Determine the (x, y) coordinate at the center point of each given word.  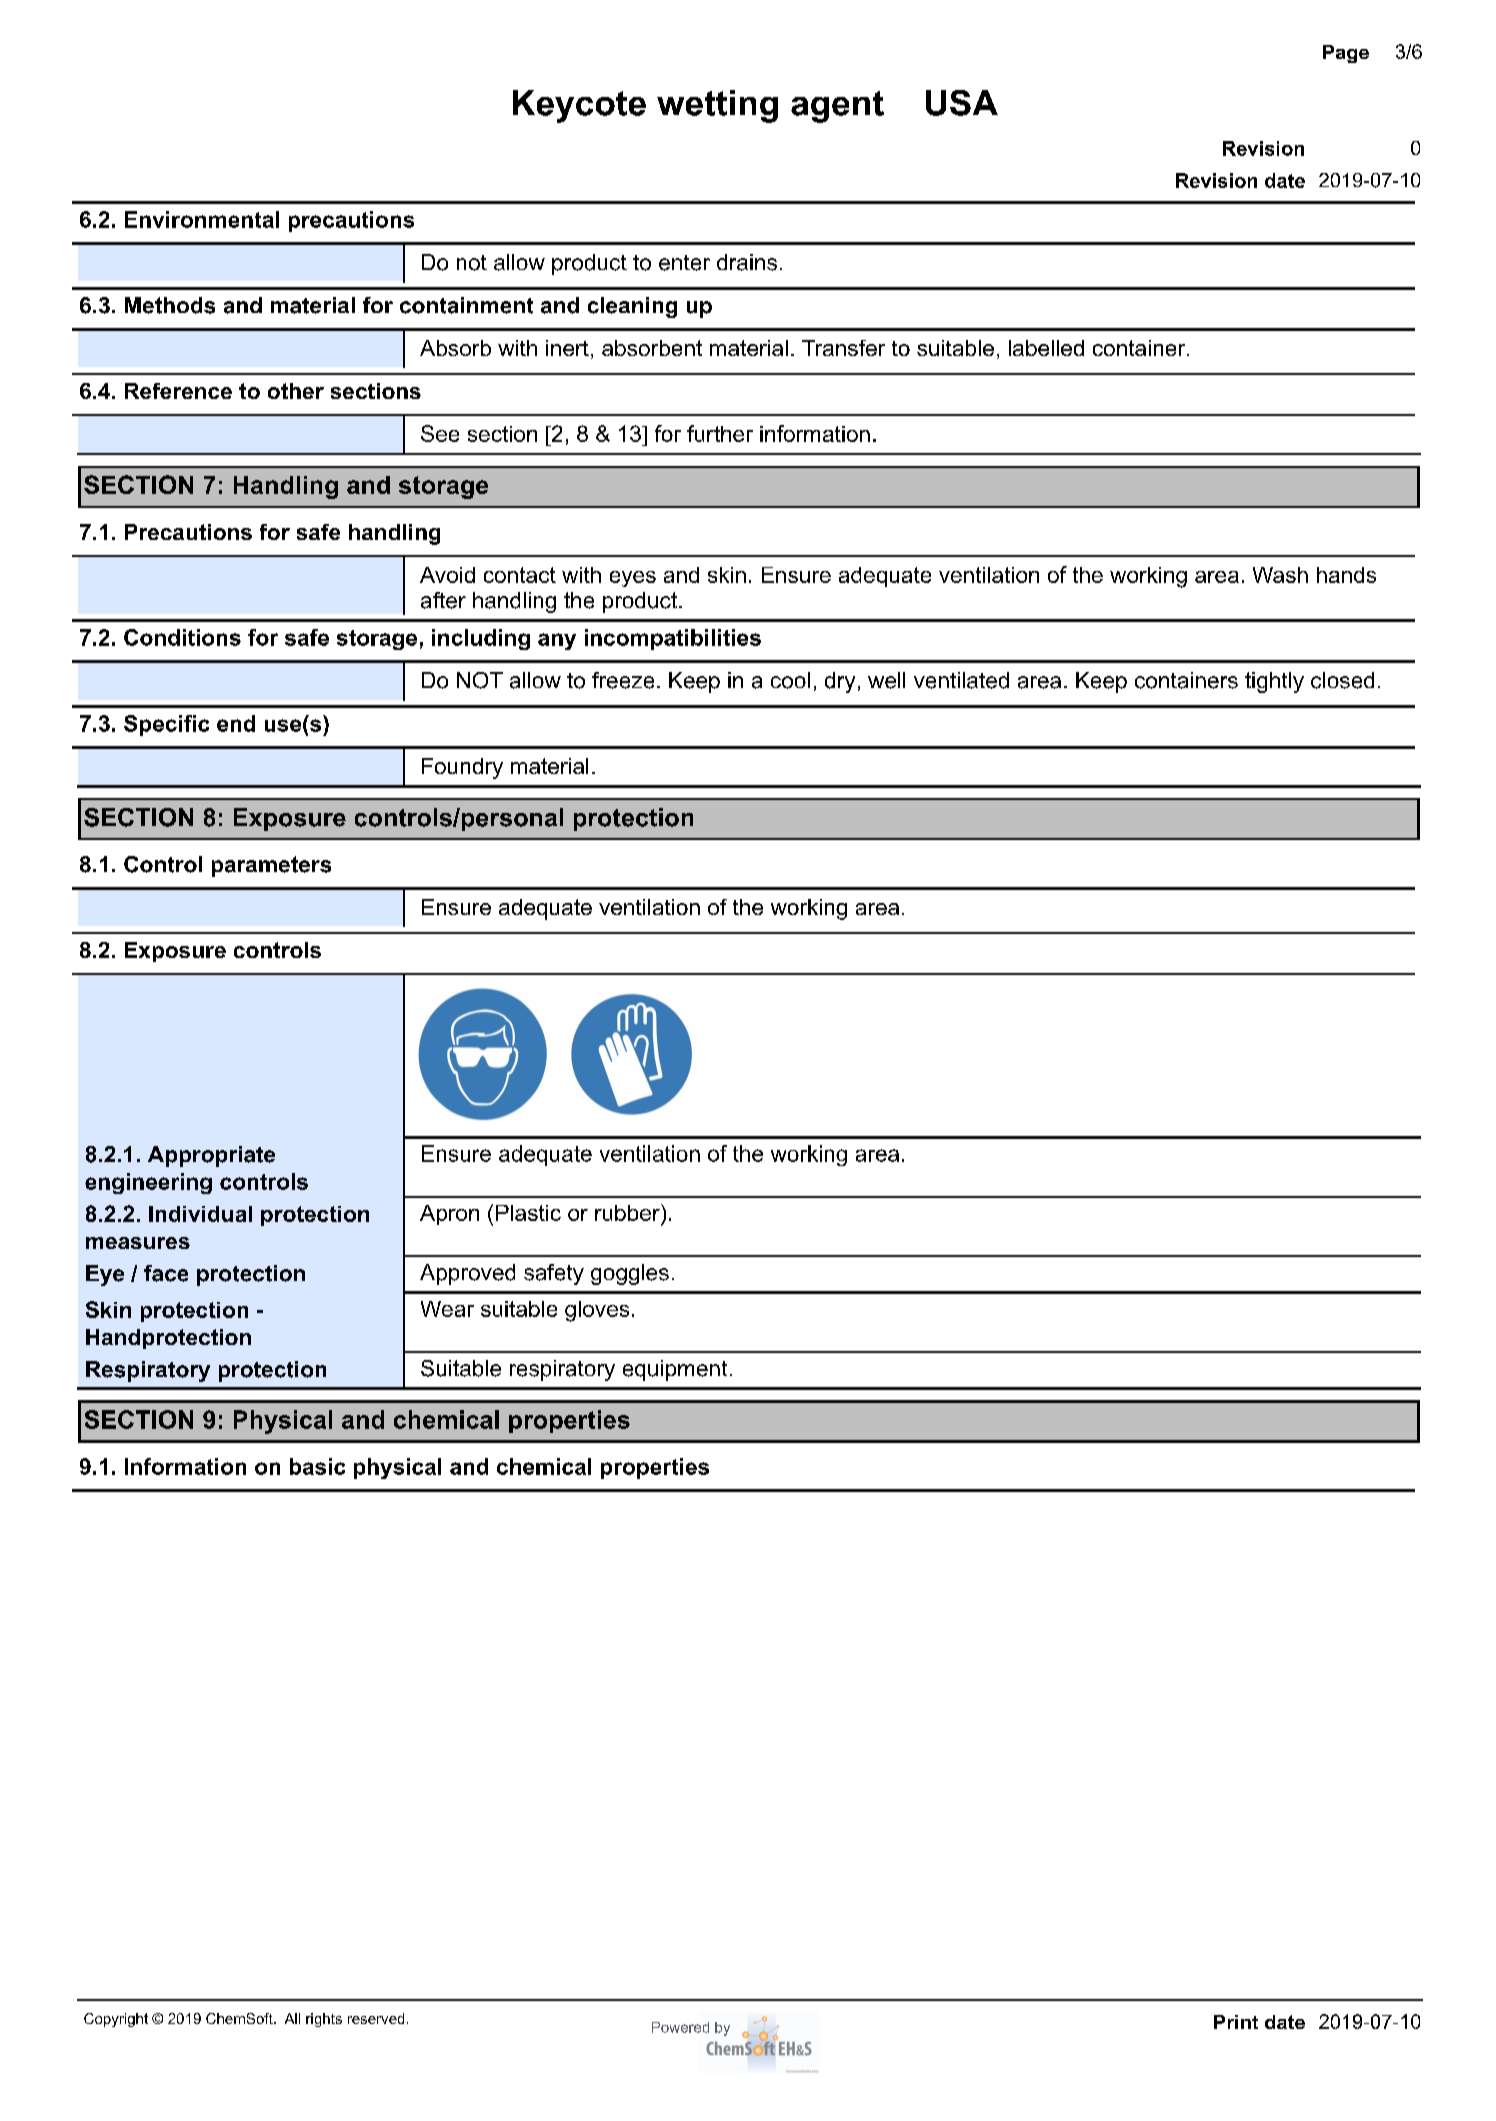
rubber (628, 1212)
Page (1346, 54)
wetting (717, 106)
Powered (680, 2027)
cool (790, 680)
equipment (675, 1370)
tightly (1274, 682)
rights (324, 2020)
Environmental (202, 219)
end (236, 723)
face (166, 1273)
